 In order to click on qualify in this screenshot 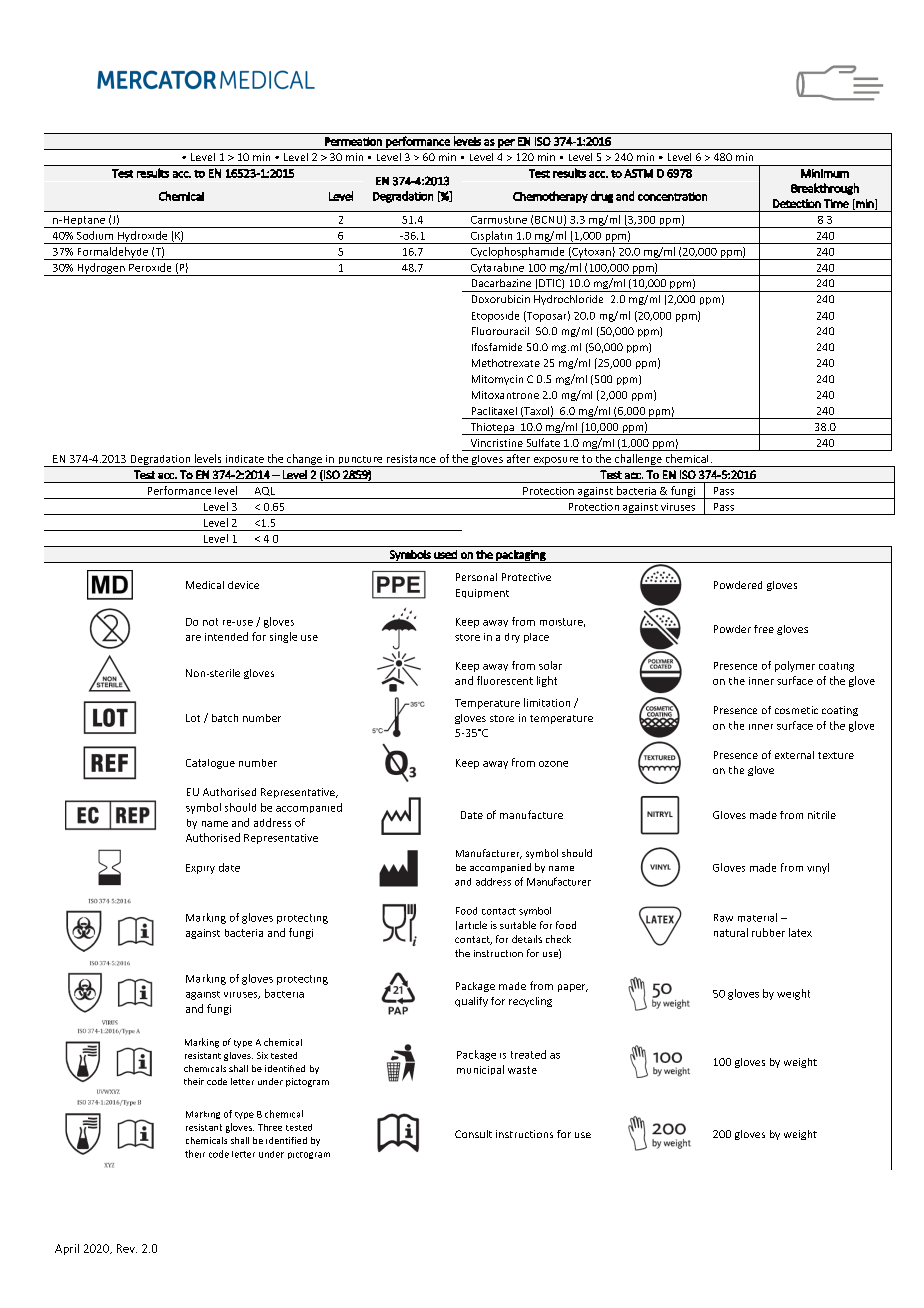, I will do `click(471, 1002)`.
